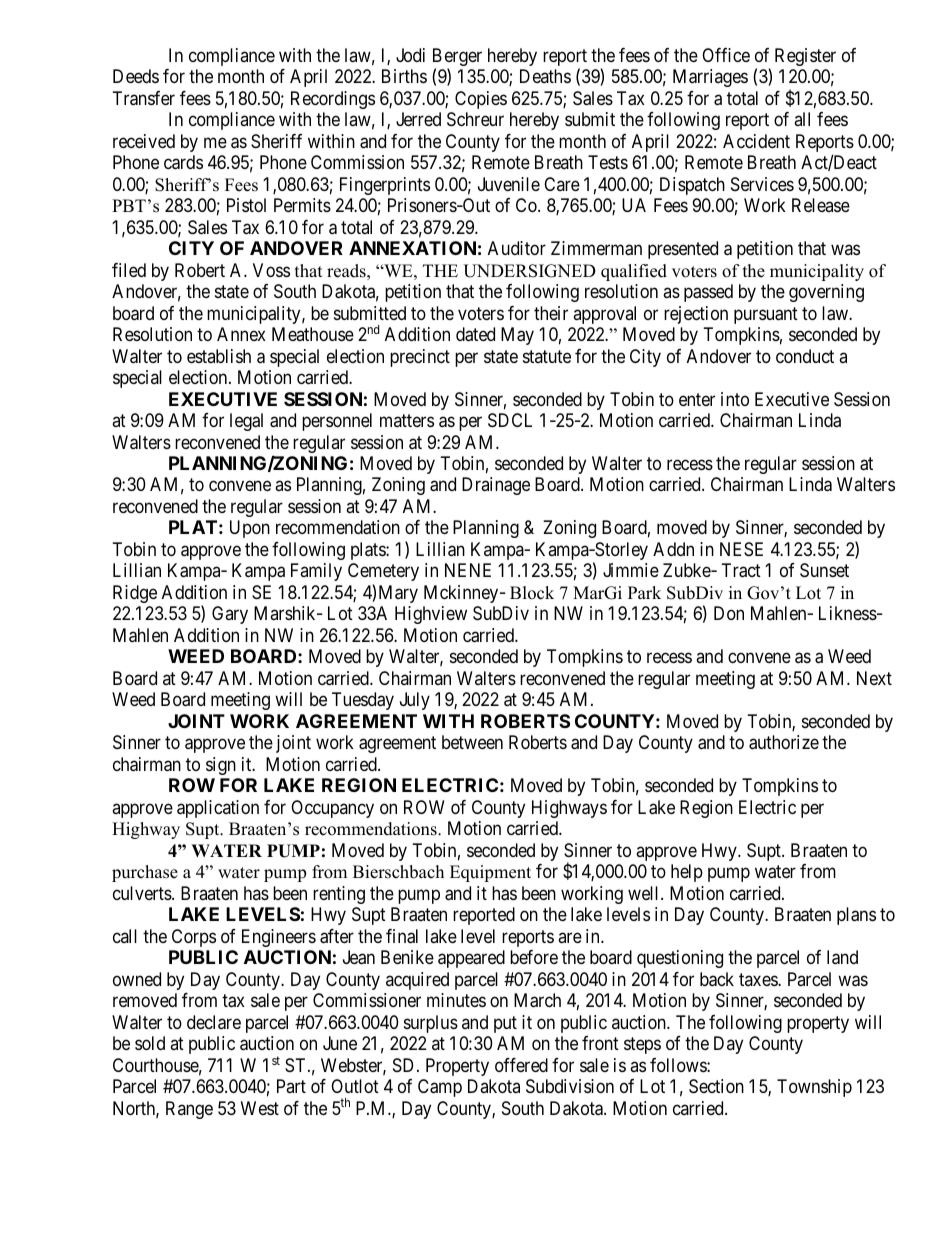 Image resolution: width=952 pixels, height=1233 pixels. Describe the element at coordinates (144, 98) in the page. I see `Transfer` at that location.
